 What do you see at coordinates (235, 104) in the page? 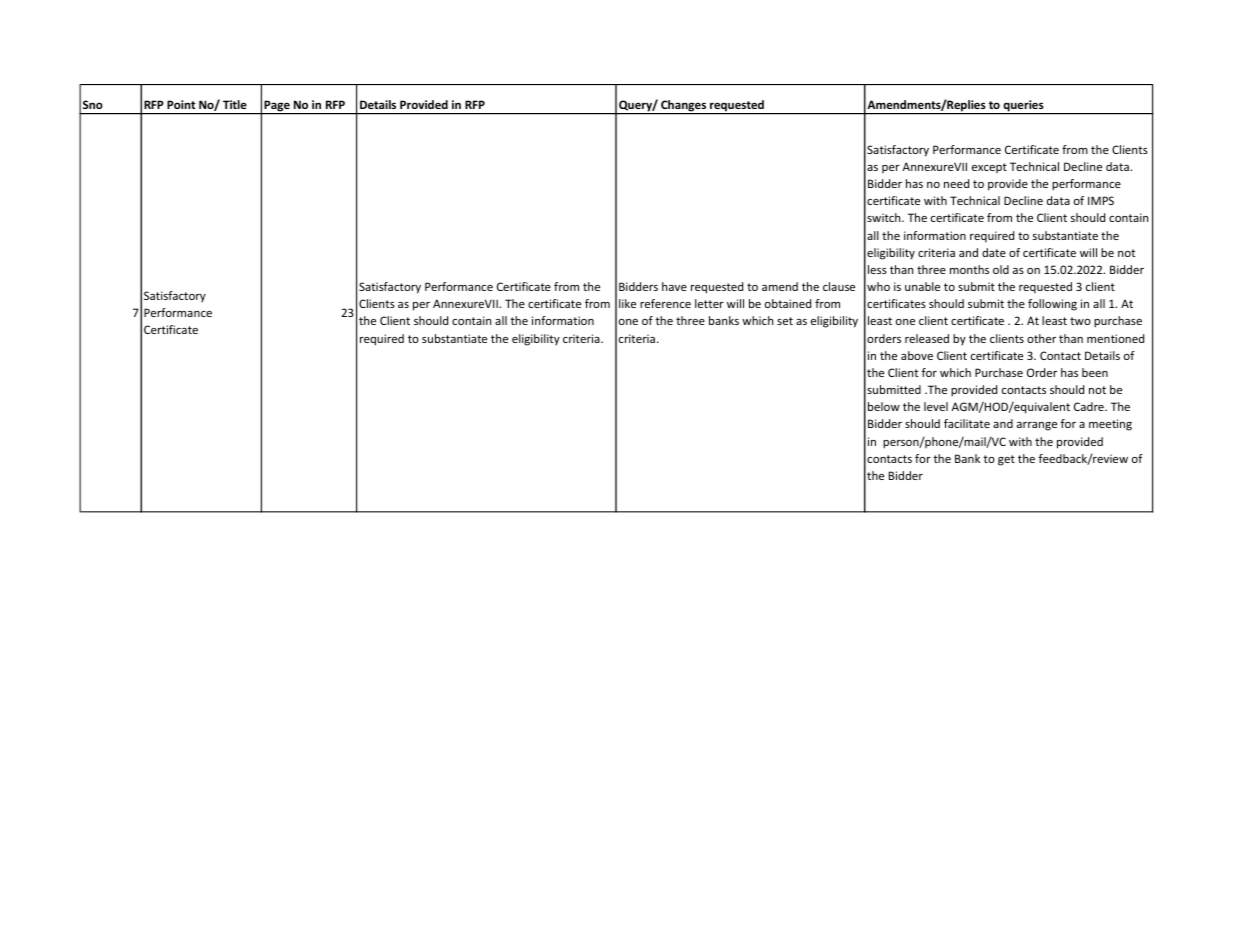
I see `Title` at bounding box center [235, 104].
